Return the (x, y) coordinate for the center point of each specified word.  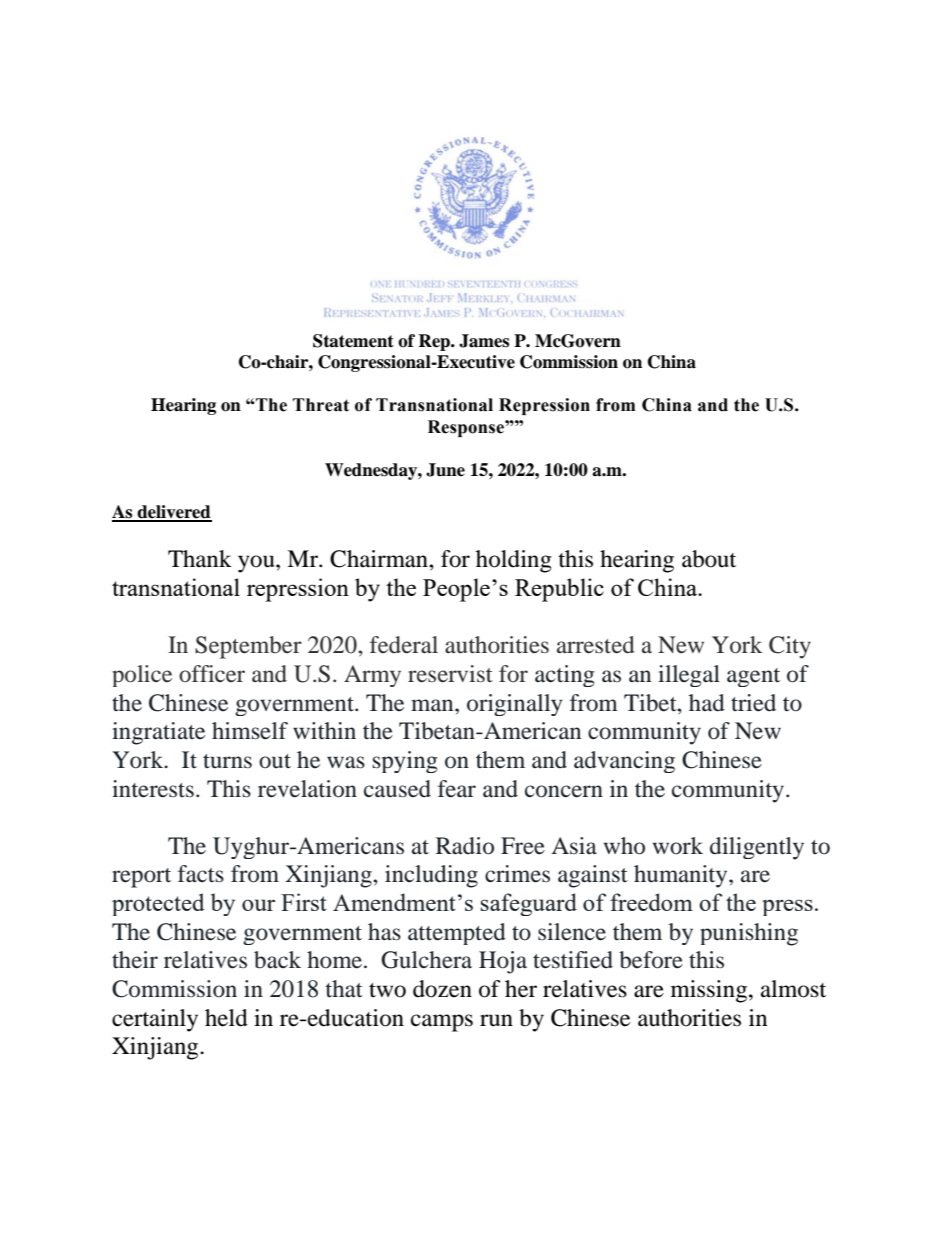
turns (227, 761)
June (445, 470)
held (226, 1018)
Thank (200, 559)
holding (514, 561)
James (484, 341)
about (709, 559)
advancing (624, 762)
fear (457, 789)
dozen (442, 989)
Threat (321, 405)
